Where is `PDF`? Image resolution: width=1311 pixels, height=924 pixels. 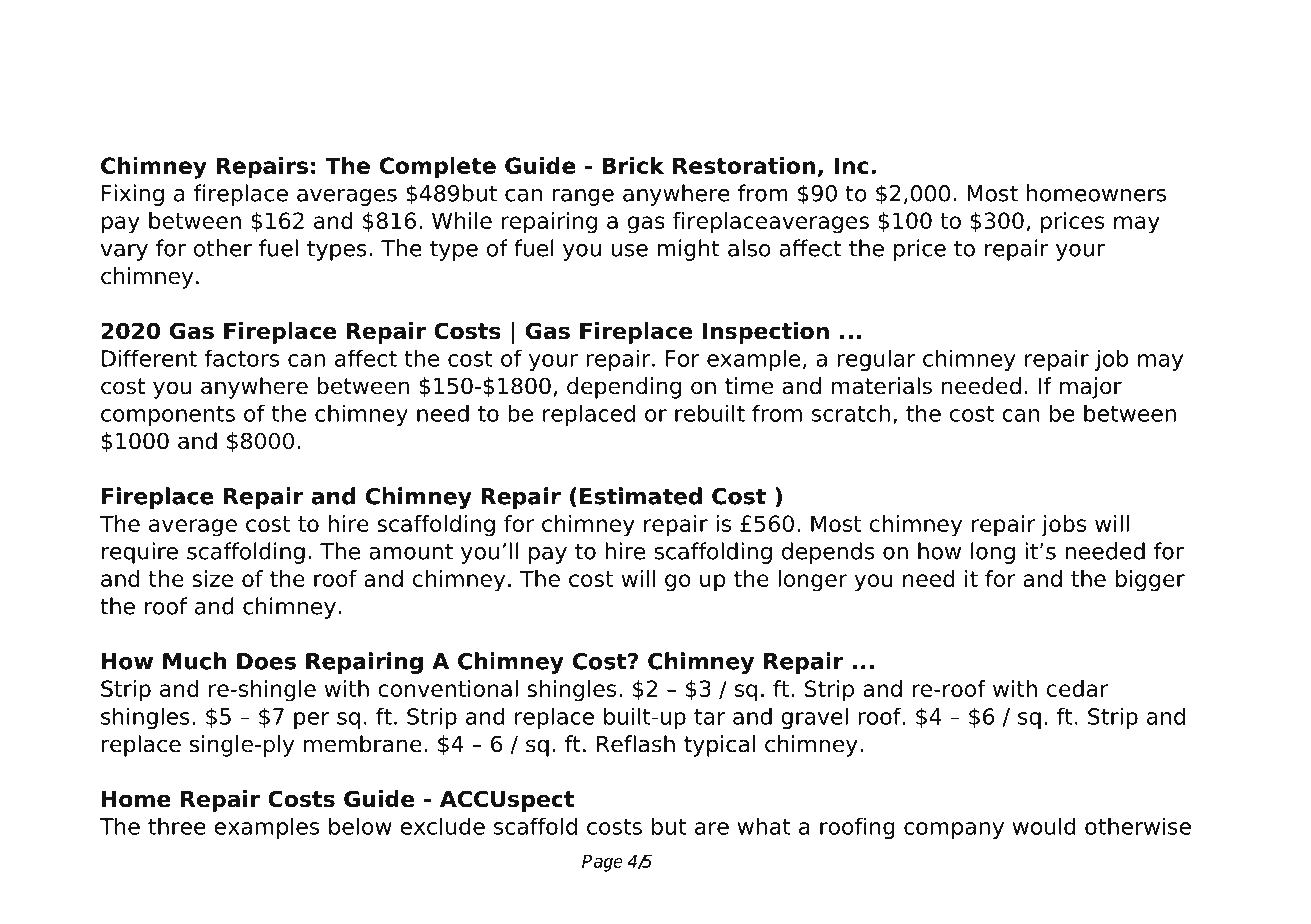 PDF is located at coordinates (266, 50).
